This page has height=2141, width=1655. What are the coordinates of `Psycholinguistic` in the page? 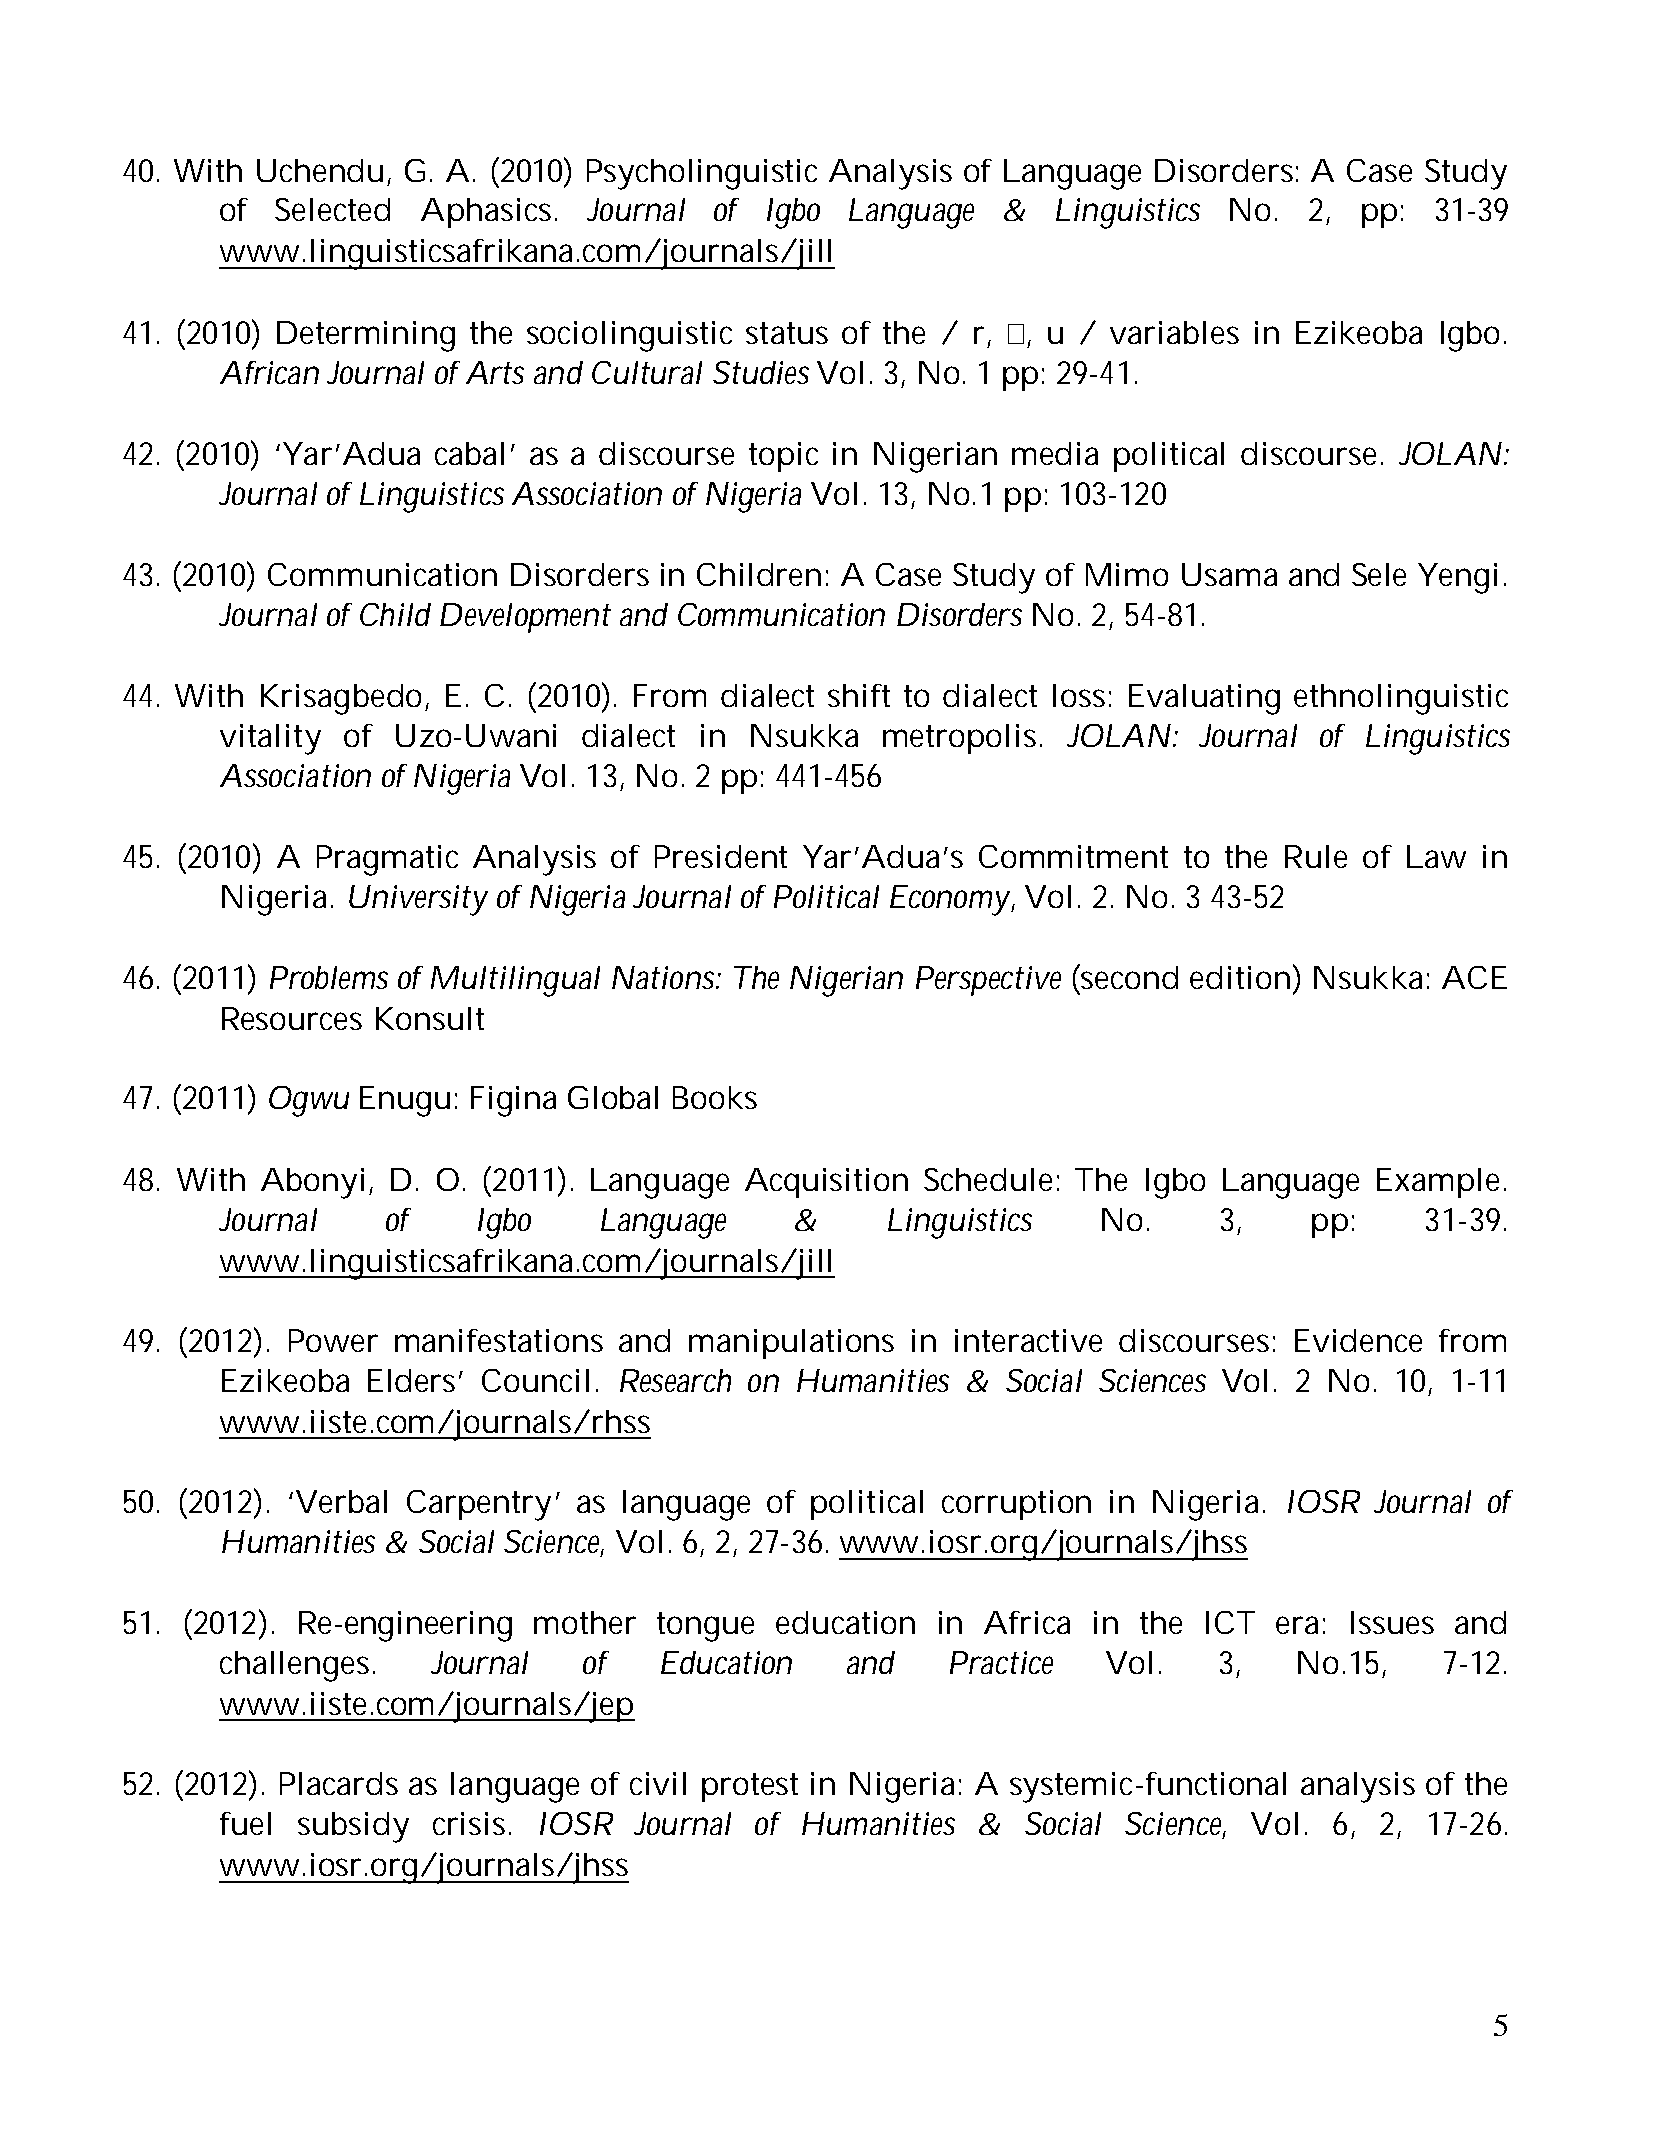 It's located at (702, 174).
